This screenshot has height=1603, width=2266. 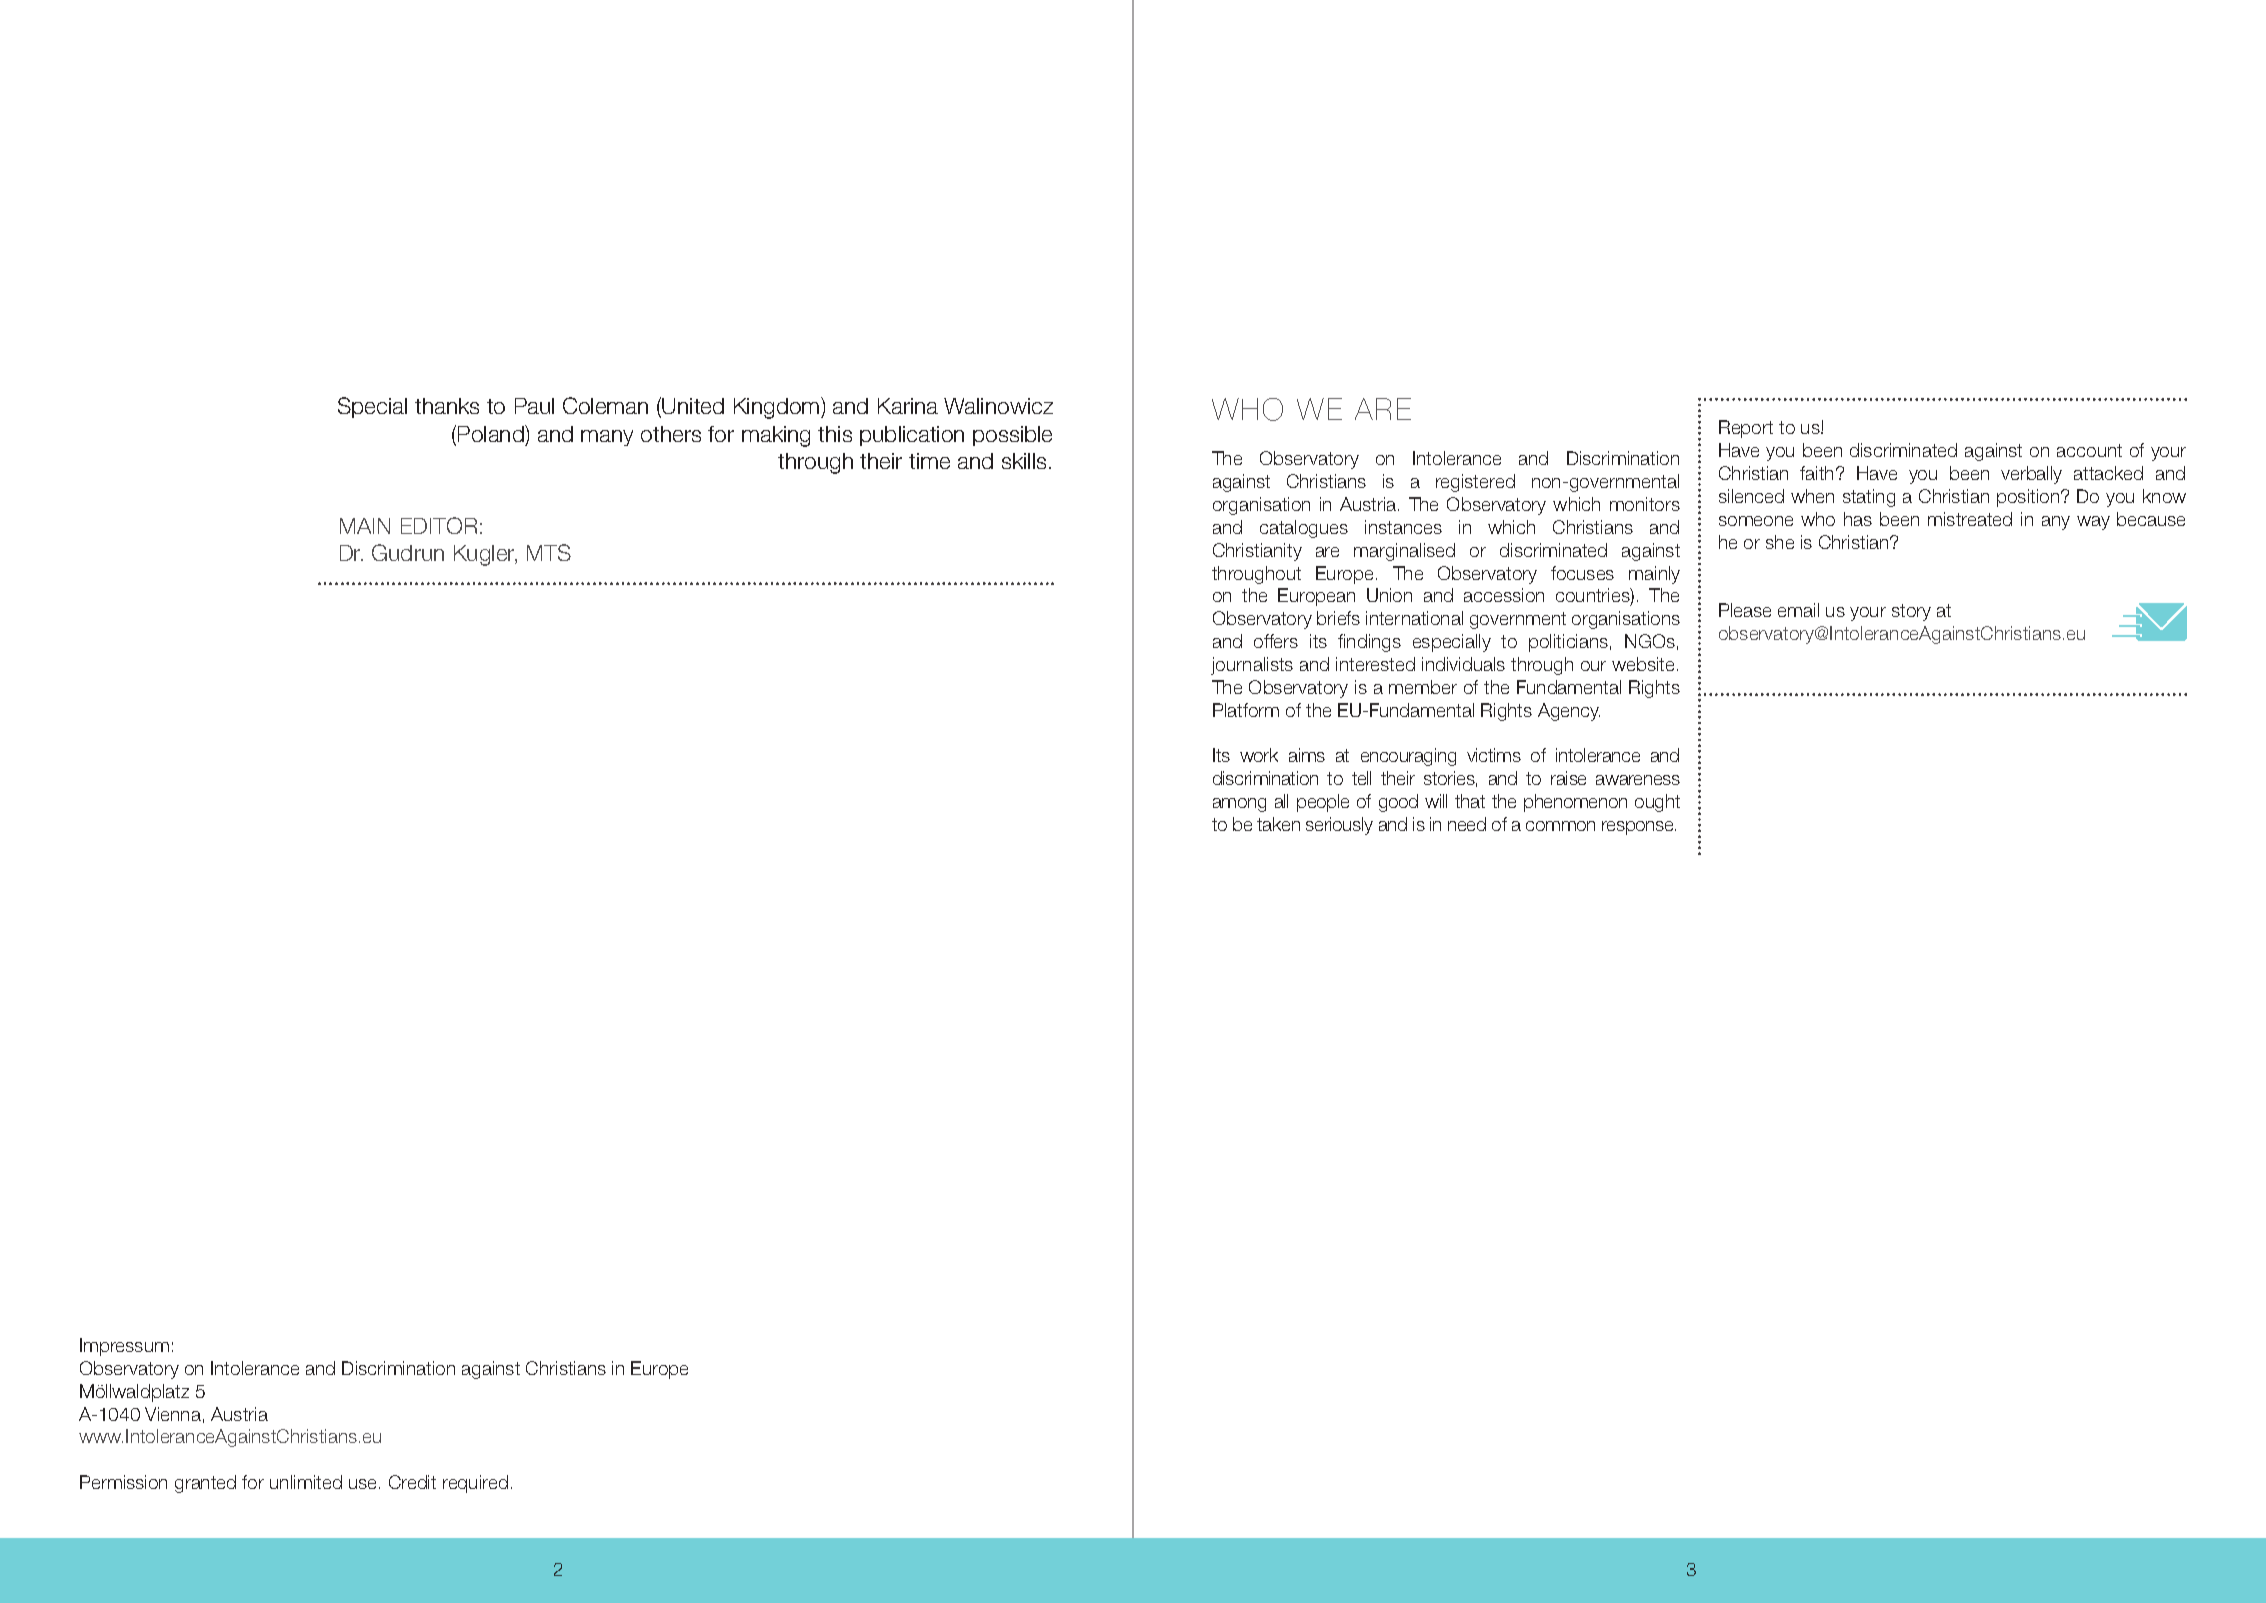 I want to click on Poland, so click(x=492, y=433).
